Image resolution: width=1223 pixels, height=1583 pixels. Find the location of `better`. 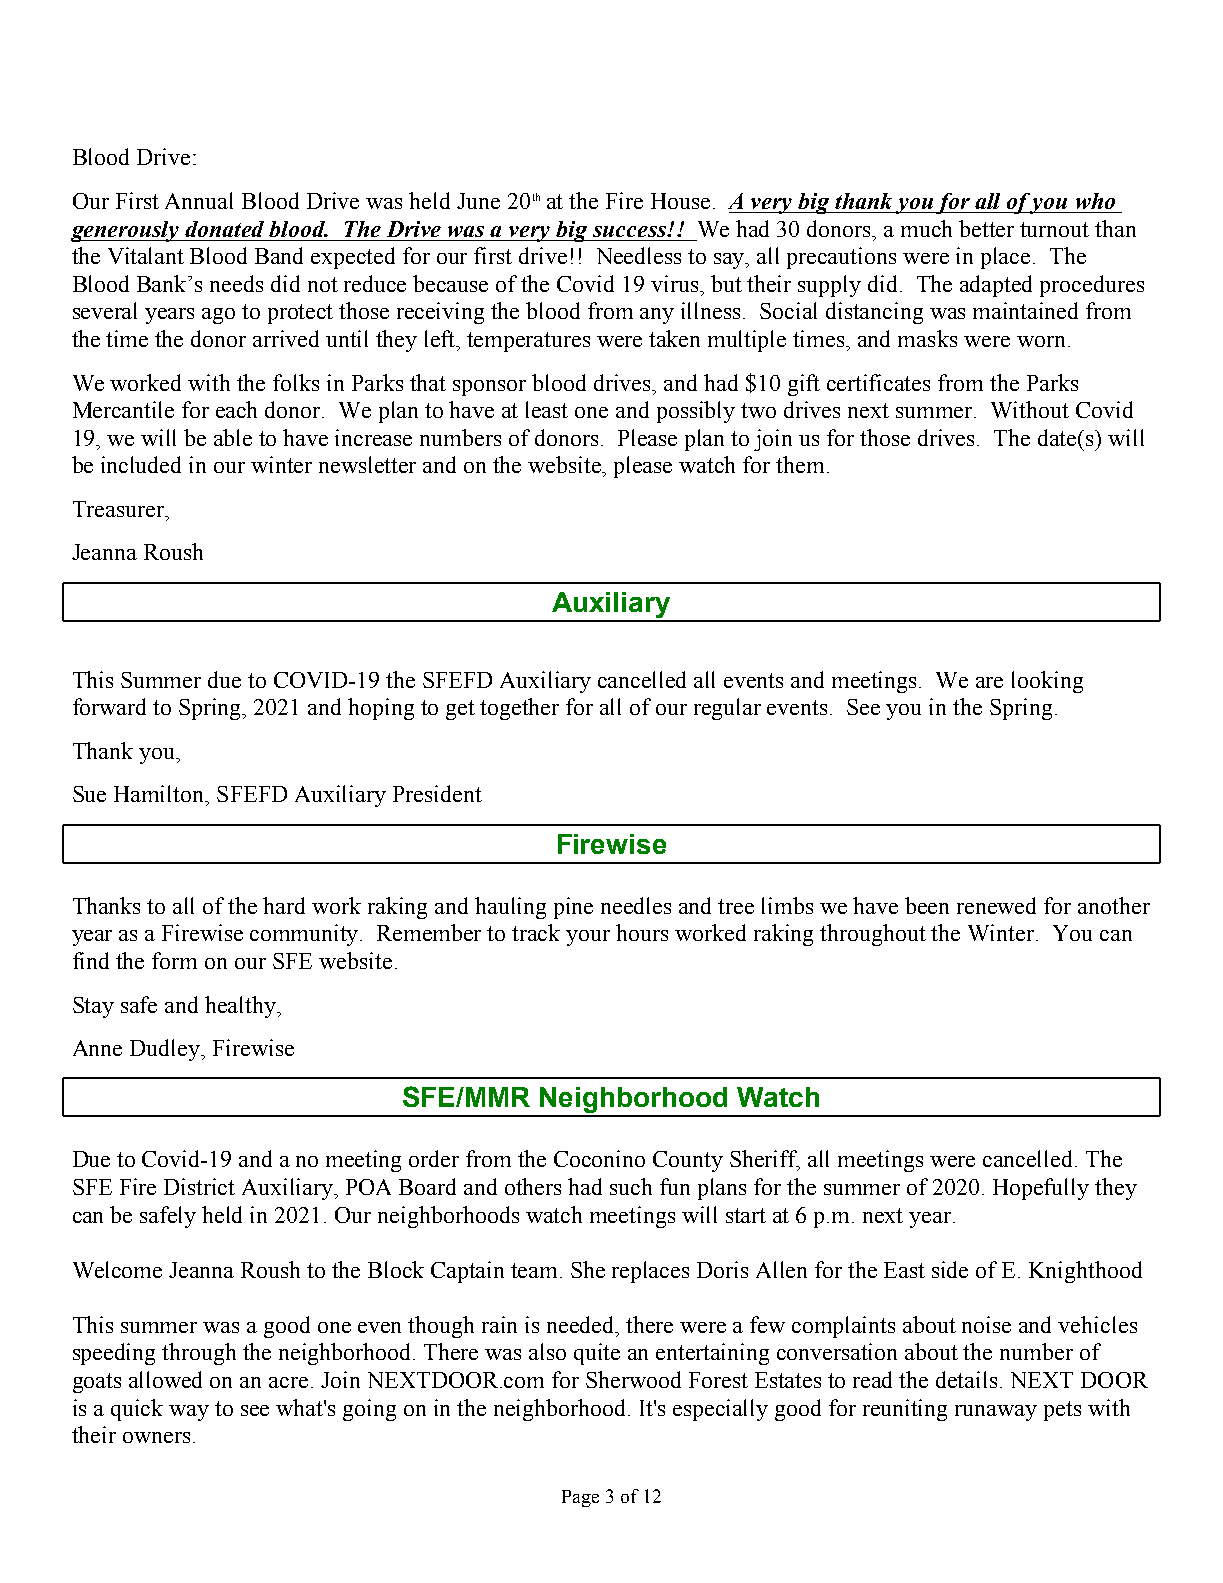

better is located at coordinates (986, 228).
